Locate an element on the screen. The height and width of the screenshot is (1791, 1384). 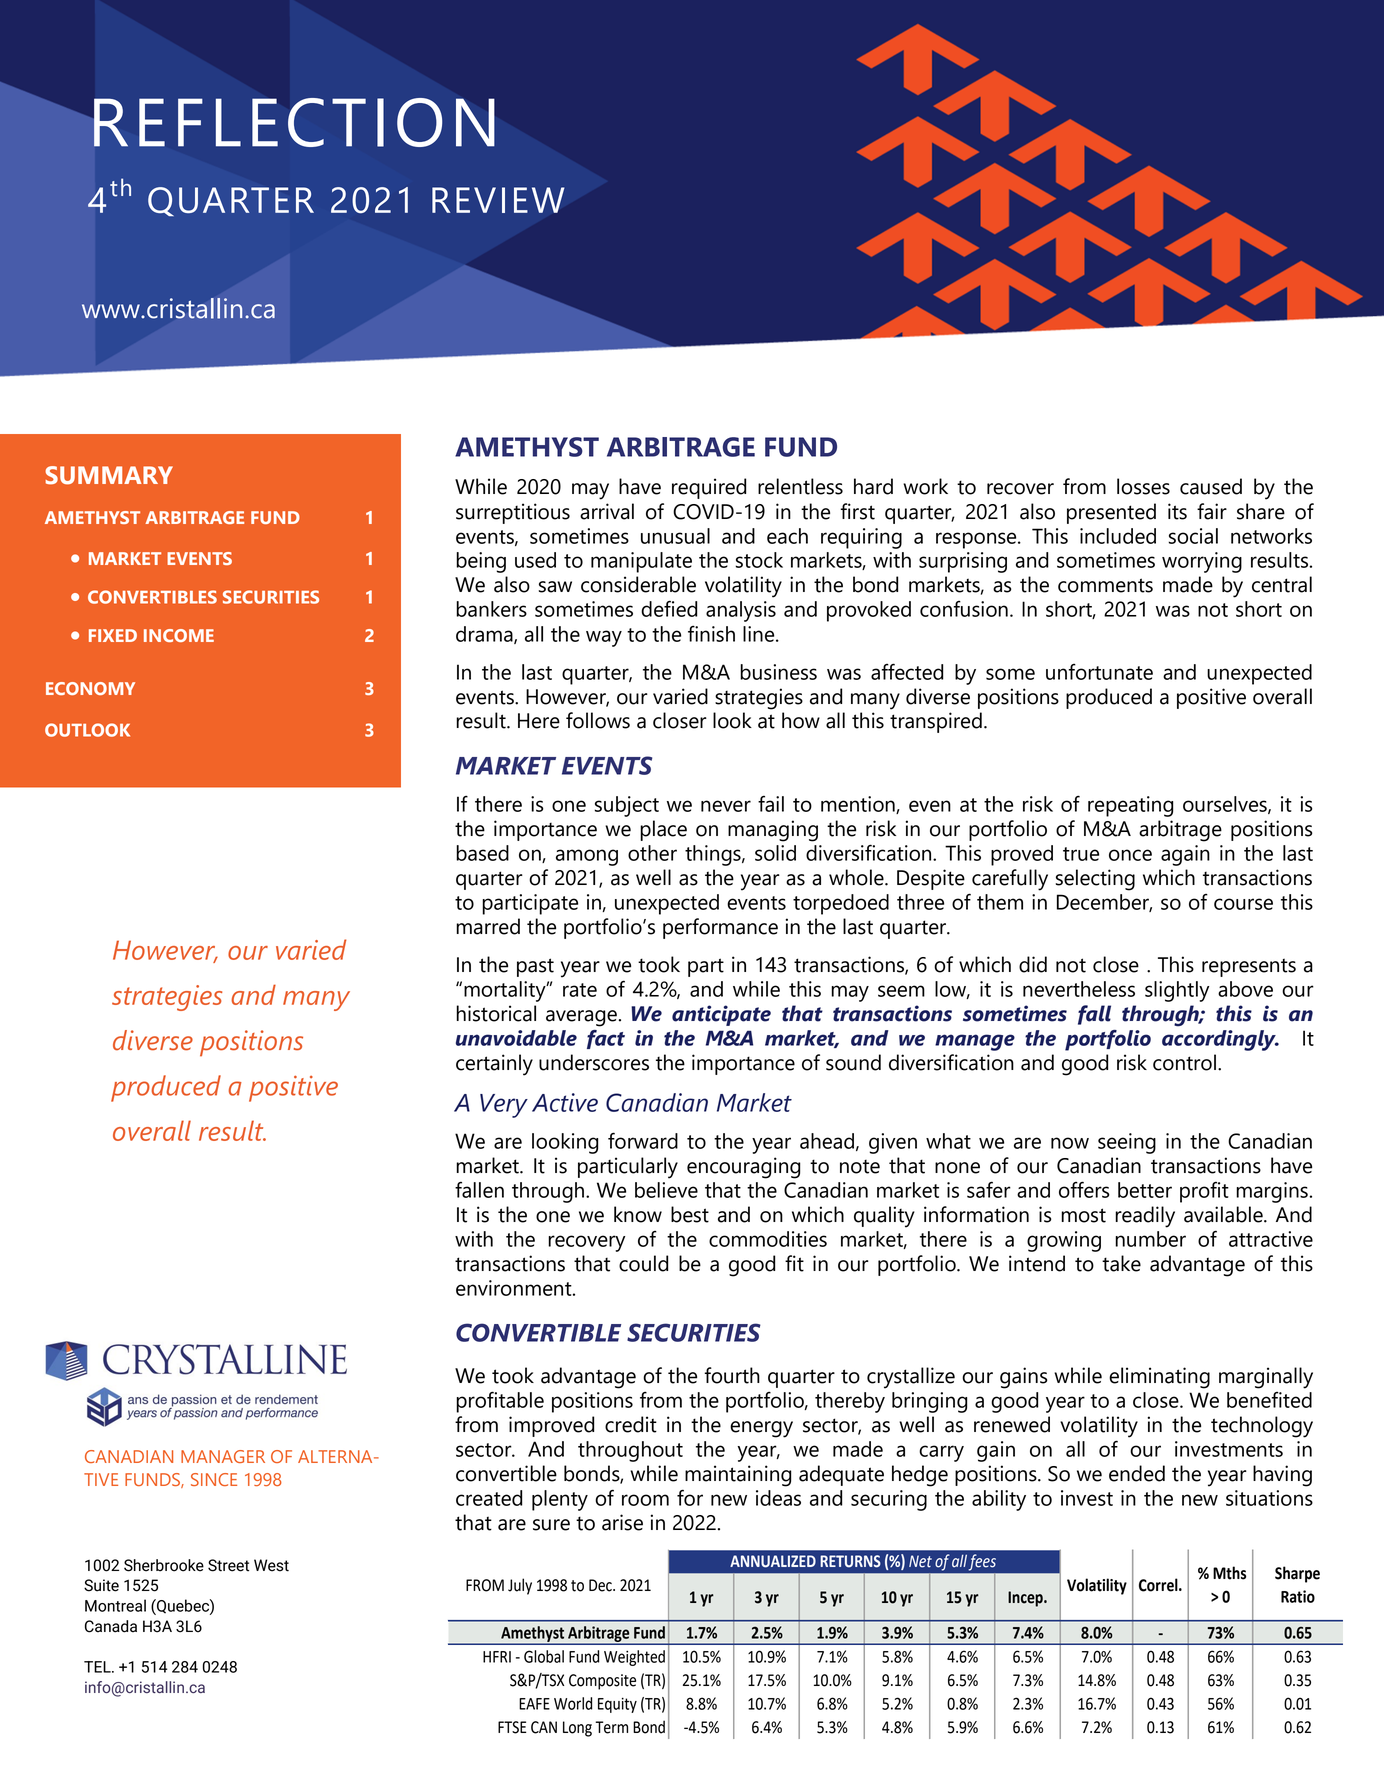
REVIEW is located at coordinates (498, 200).
